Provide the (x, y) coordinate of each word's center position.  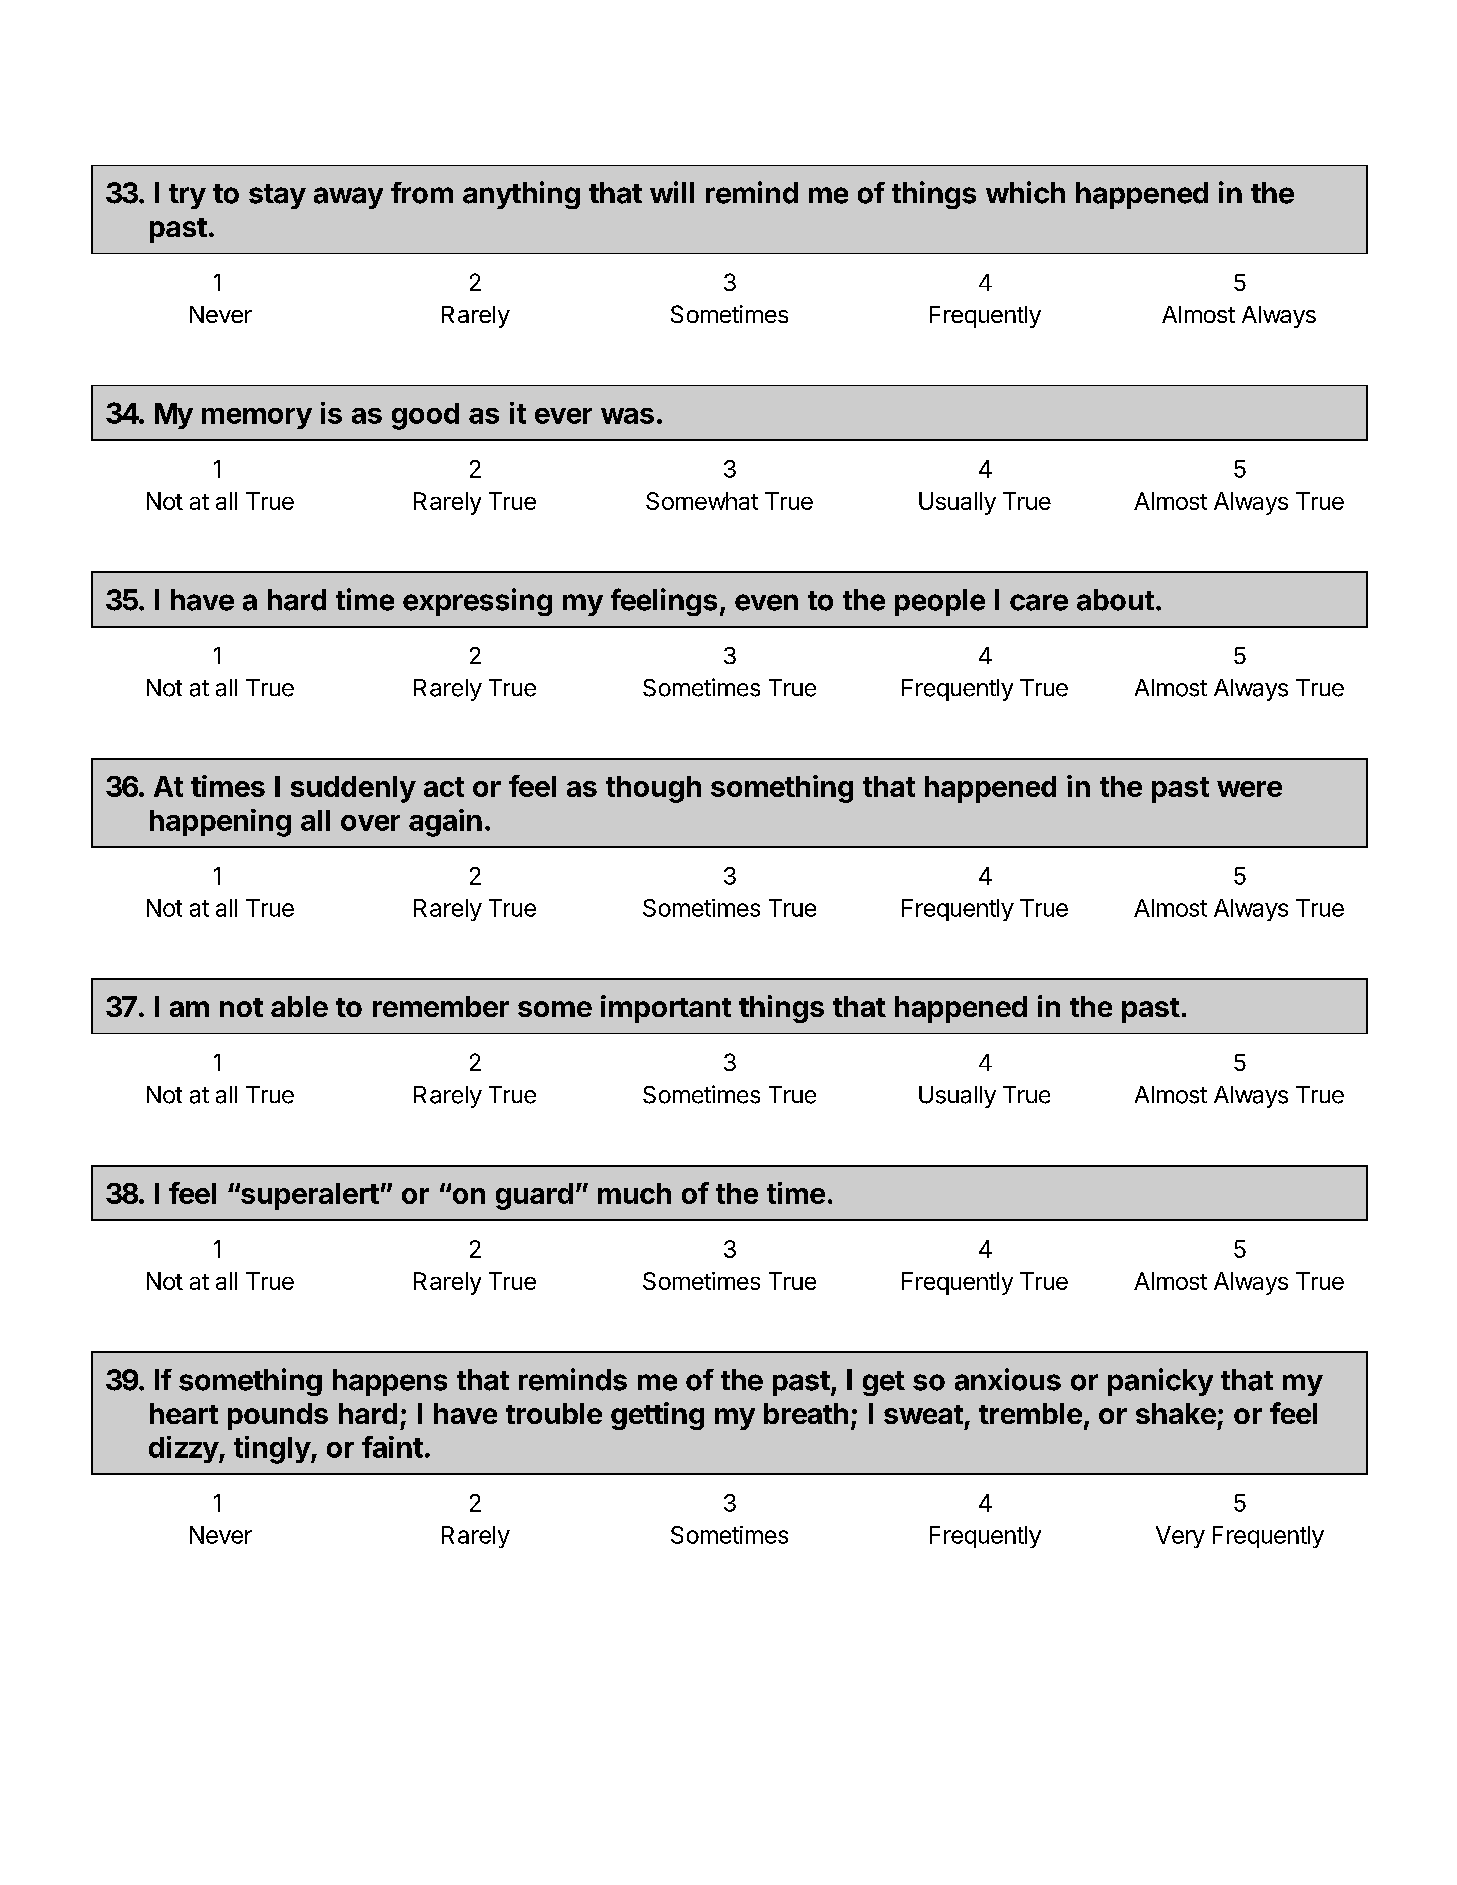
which (1025, 192)
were (1249, 789)
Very (1180, 1537)
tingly (273, 1450)
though (653, 789)
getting (657, 1416)
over (370, 823)
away (348, 198)
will (672, 192)
